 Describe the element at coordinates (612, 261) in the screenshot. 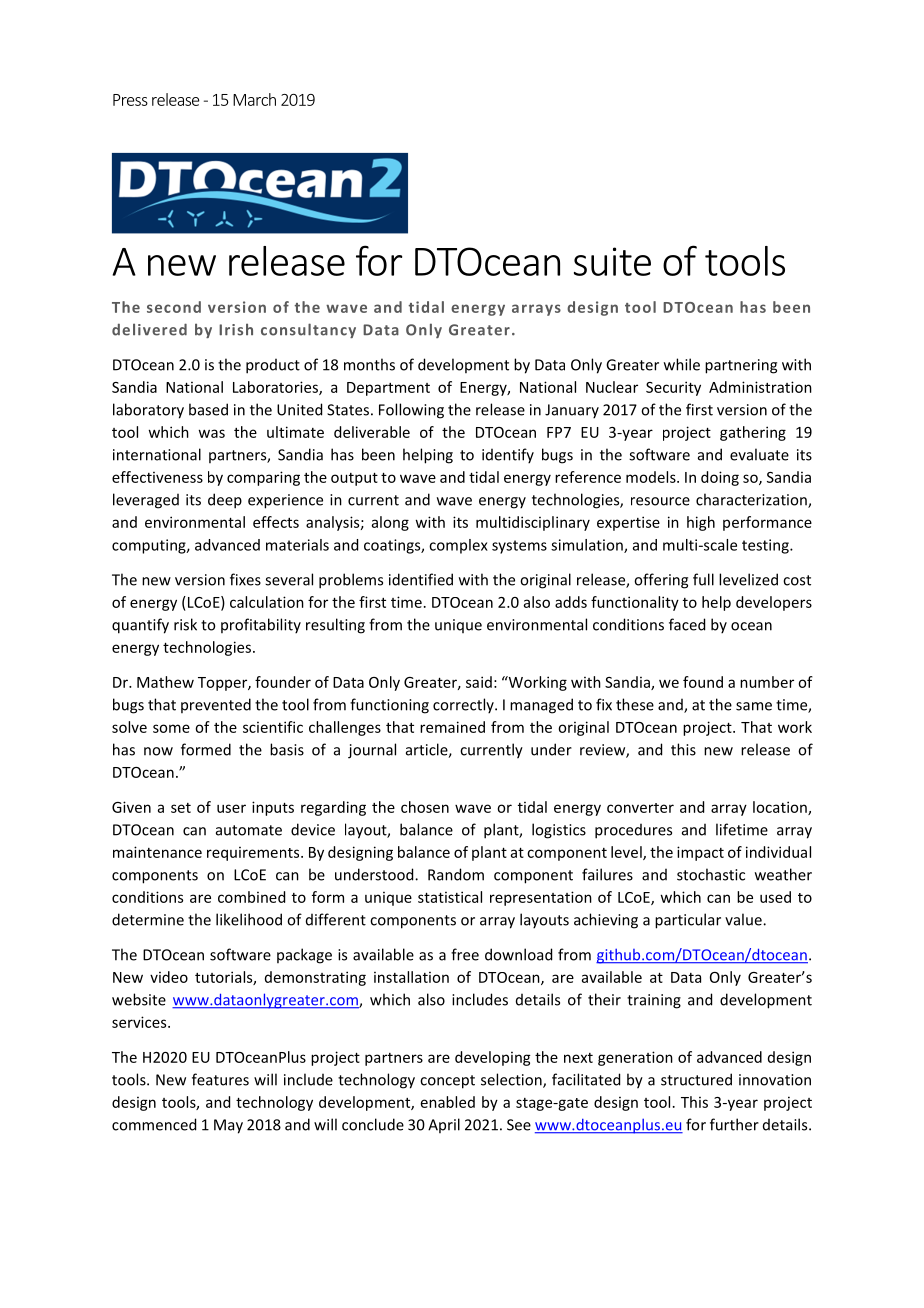

I see `suite` at that location.
